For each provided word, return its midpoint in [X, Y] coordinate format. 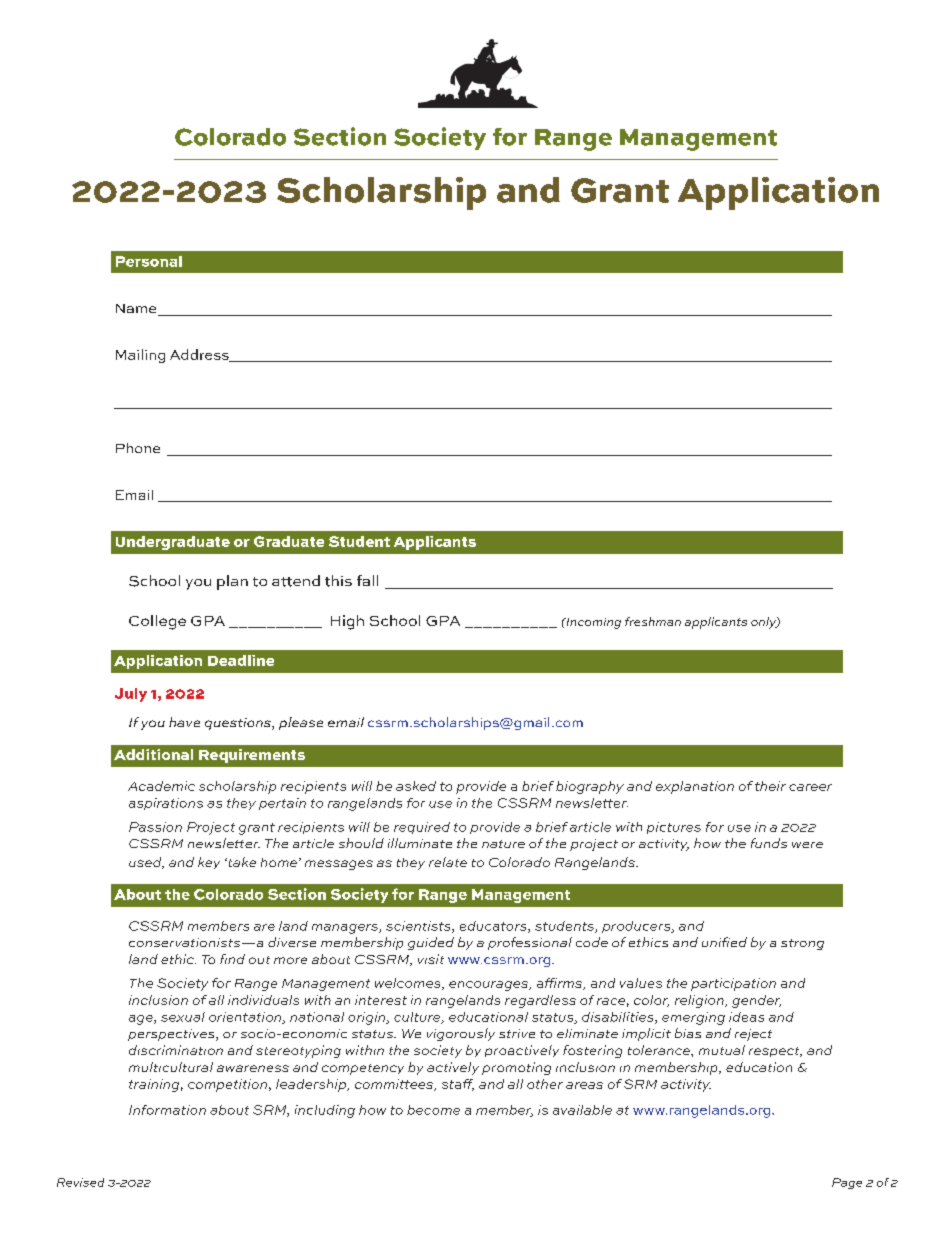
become [433, 1110]
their [770, 786]
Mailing [140, 356]
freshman [653, 621]
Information [167, 1110]
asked [416, 786]
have [184, 722]
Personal [149, 261]
